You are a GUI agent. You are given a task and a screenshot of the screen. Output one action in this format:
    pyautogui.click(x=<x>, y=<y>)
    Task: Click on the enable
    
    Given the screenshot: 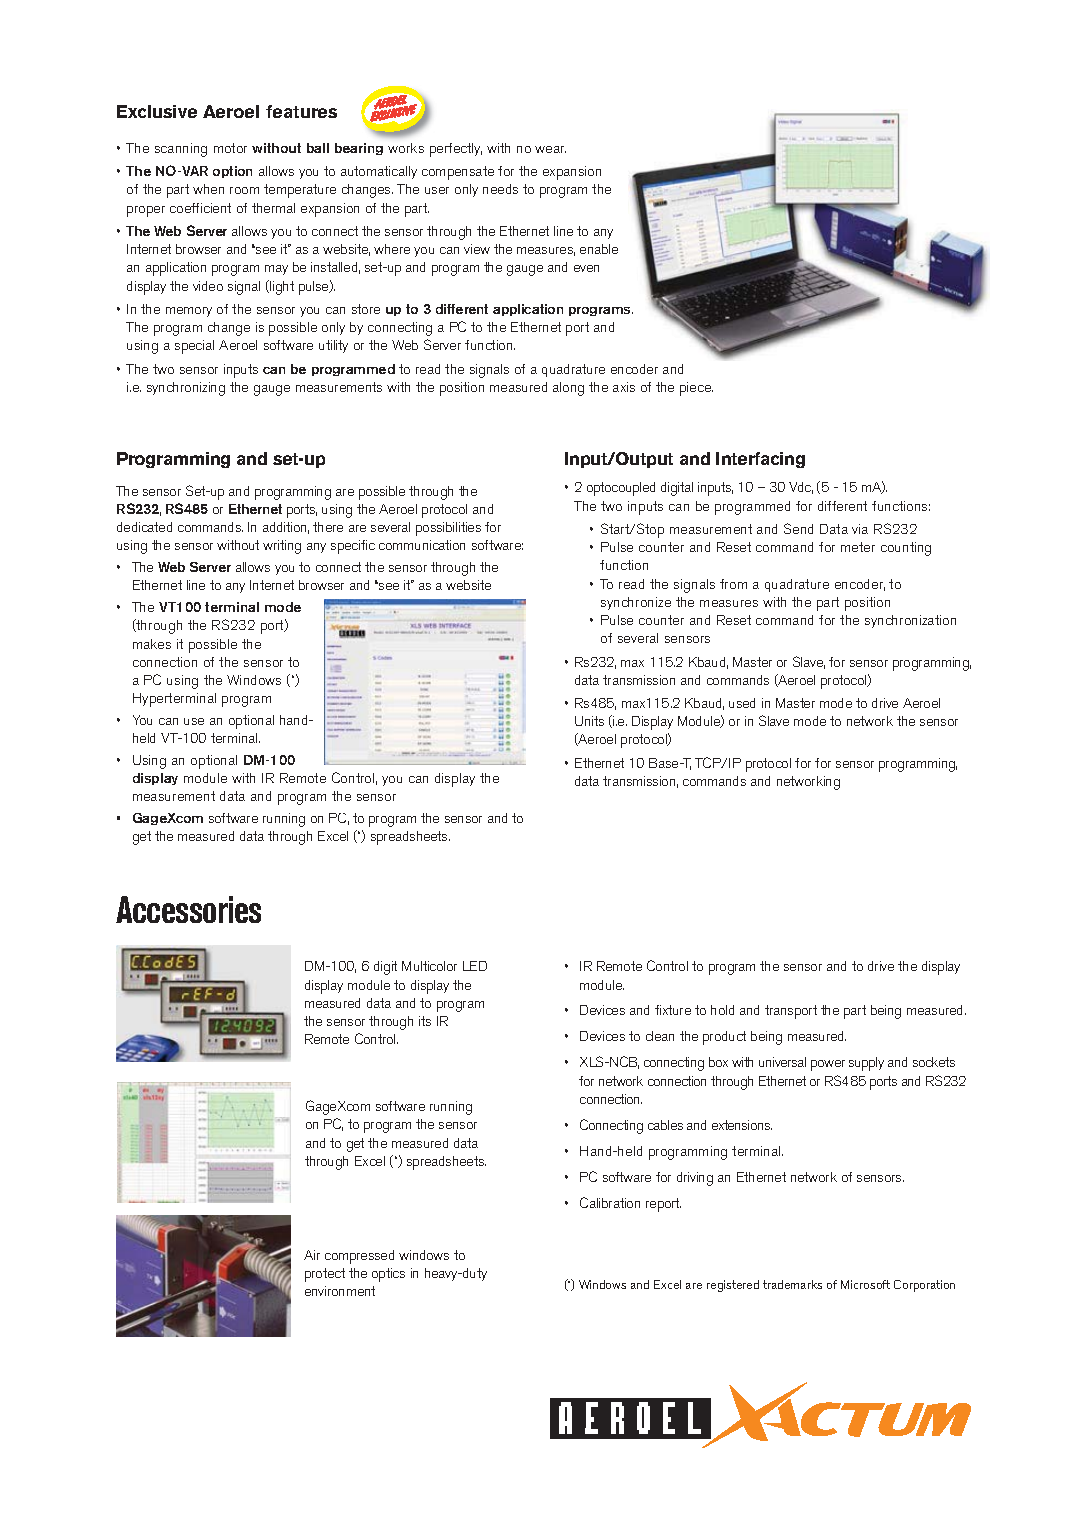 What is the action you would take?
    pyautogui.click(x=599, y=249)
